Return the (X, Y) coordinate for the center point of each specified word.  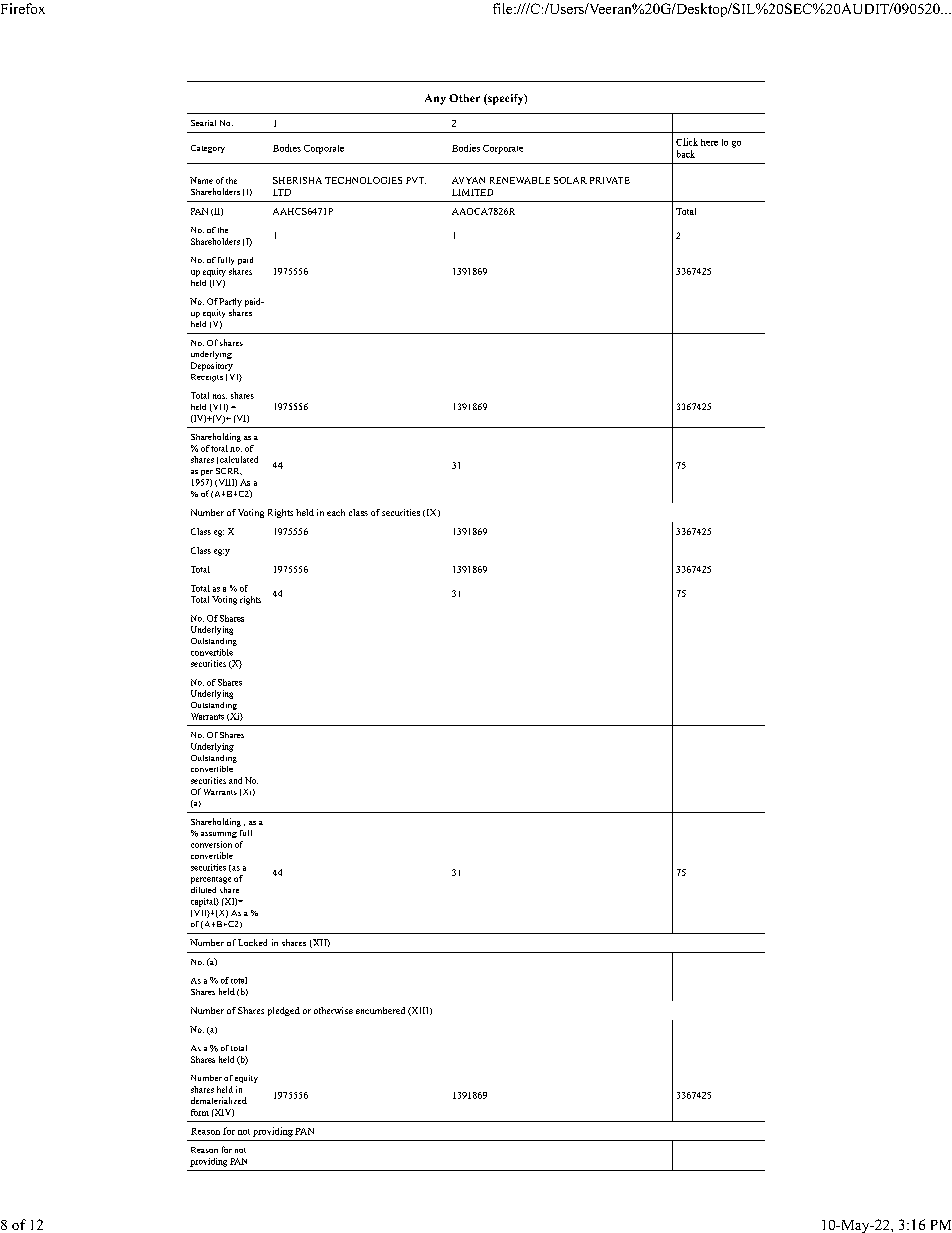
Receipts (207, 378)
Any (435, 99)
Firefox (23, 8)
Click (687, 142)
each (336, 512)
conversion (211, 844)
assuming (219, 835)
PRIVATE (610, 180)
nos (220, 396)
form (200, 1112)
